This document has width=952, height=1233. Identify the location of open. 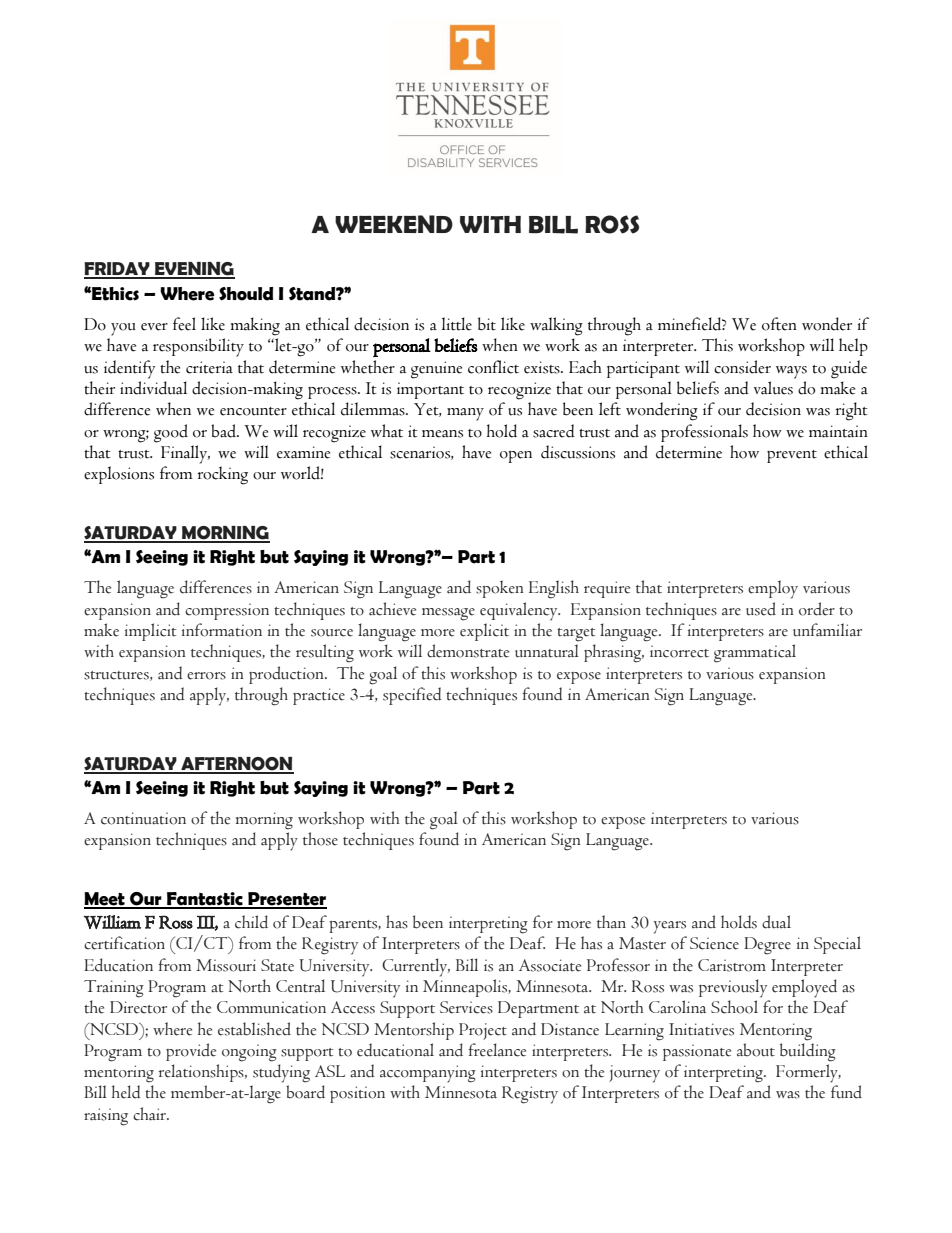
(516, 456).
